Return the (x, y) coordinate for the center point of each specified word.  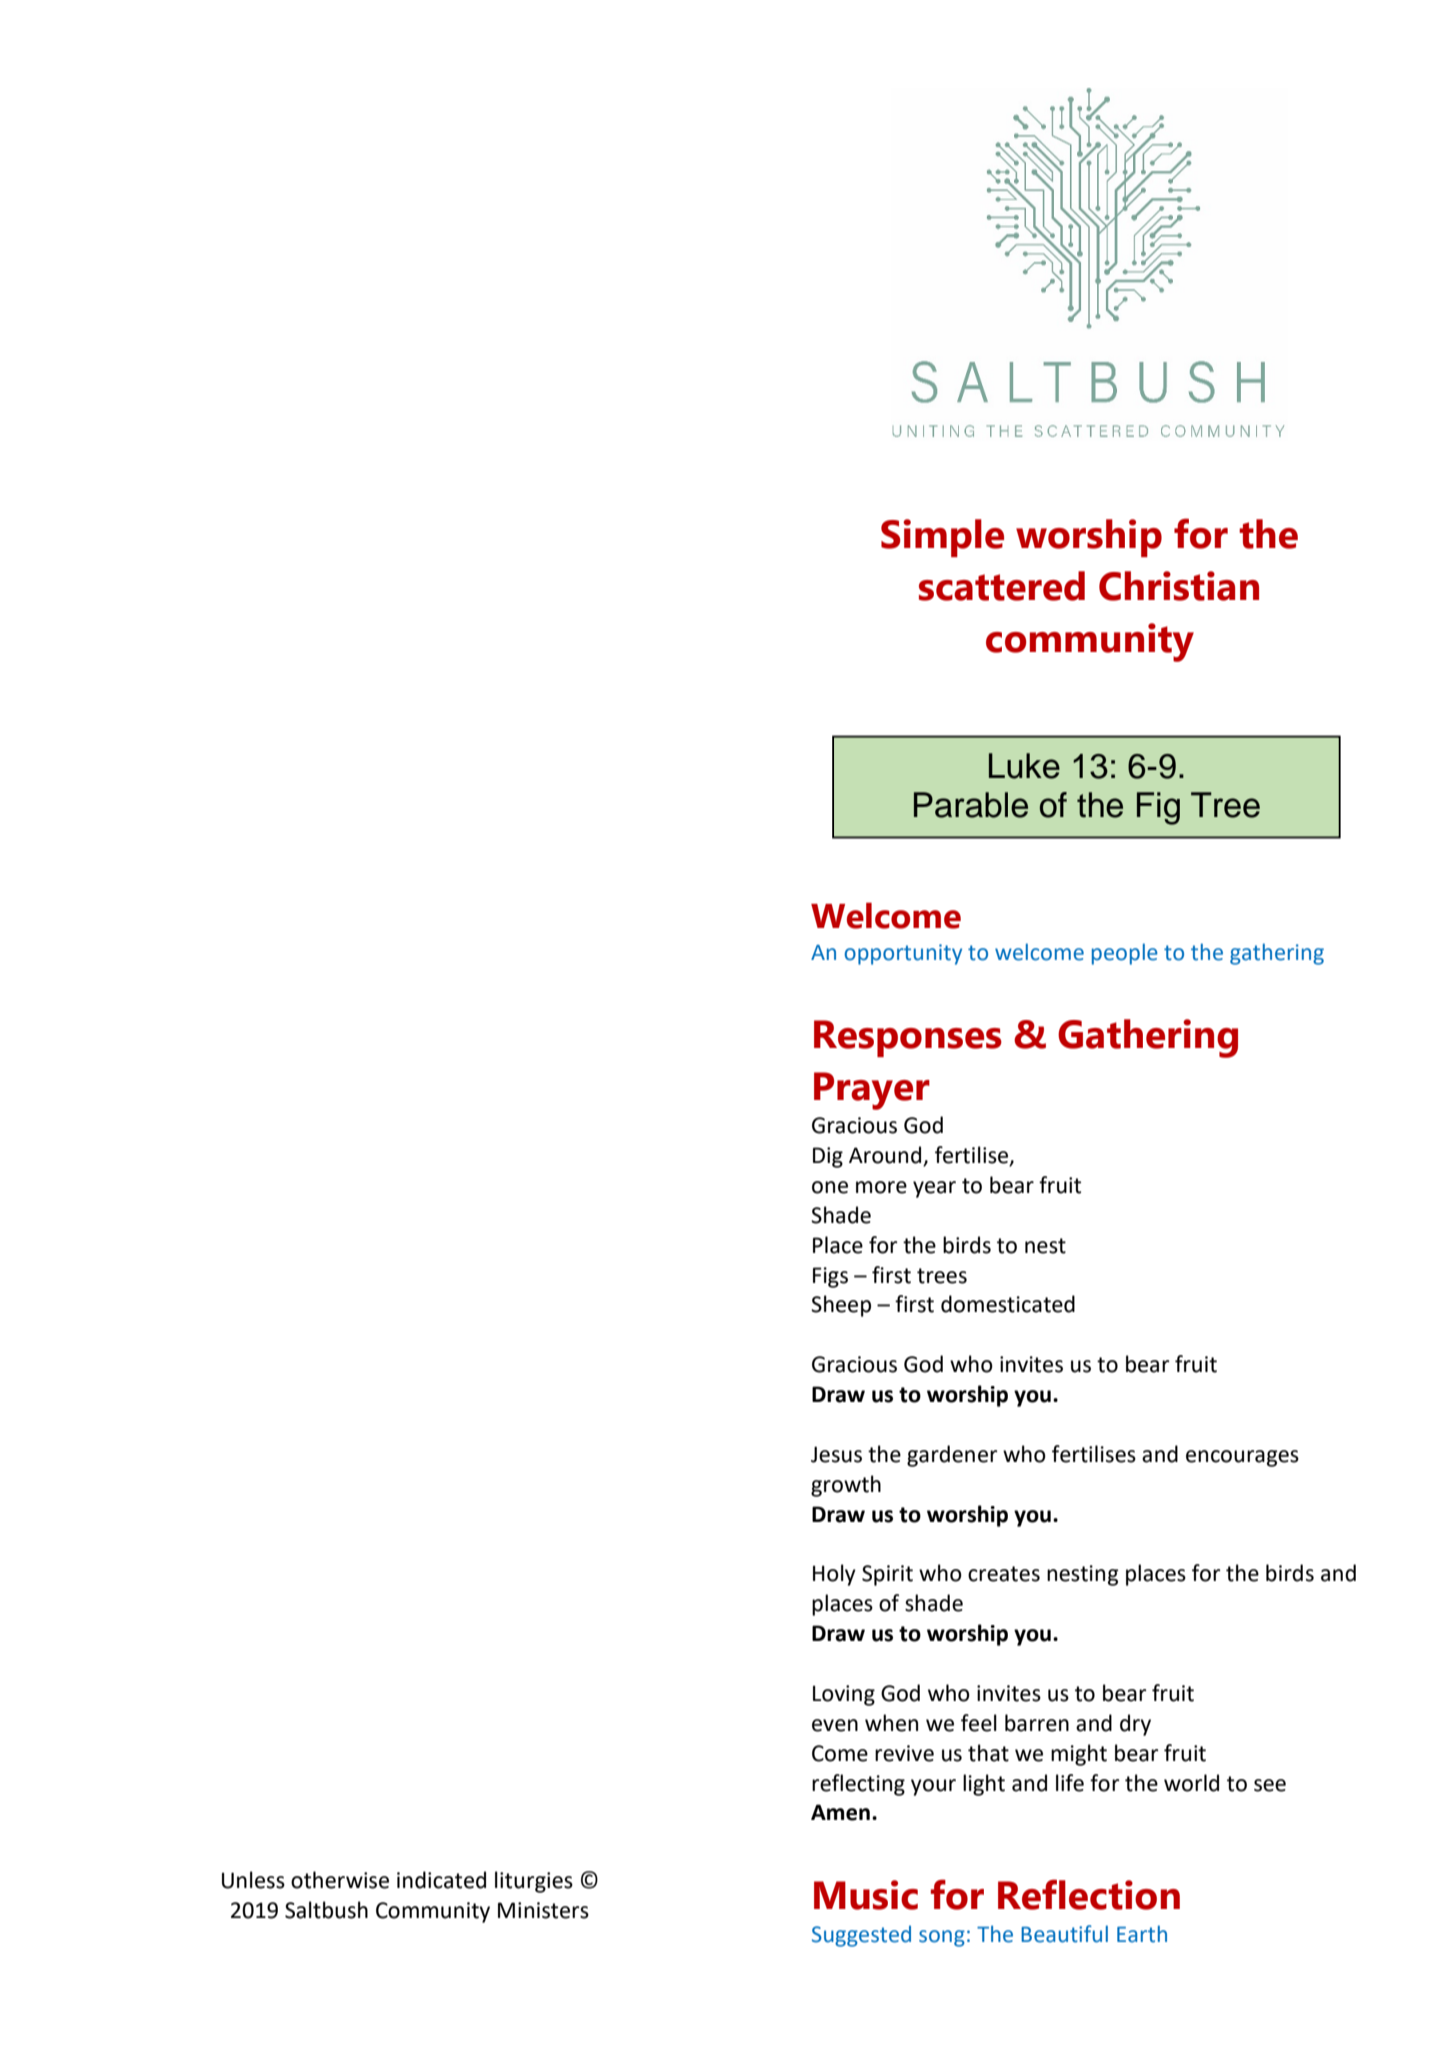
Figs (830, 1277)
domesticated (1008, 1304)
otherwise (340, 1880)
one (830, 1187)
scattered (1002, 586)
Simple (942, 538)
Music (866, 1895)
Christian (1179, 586)
